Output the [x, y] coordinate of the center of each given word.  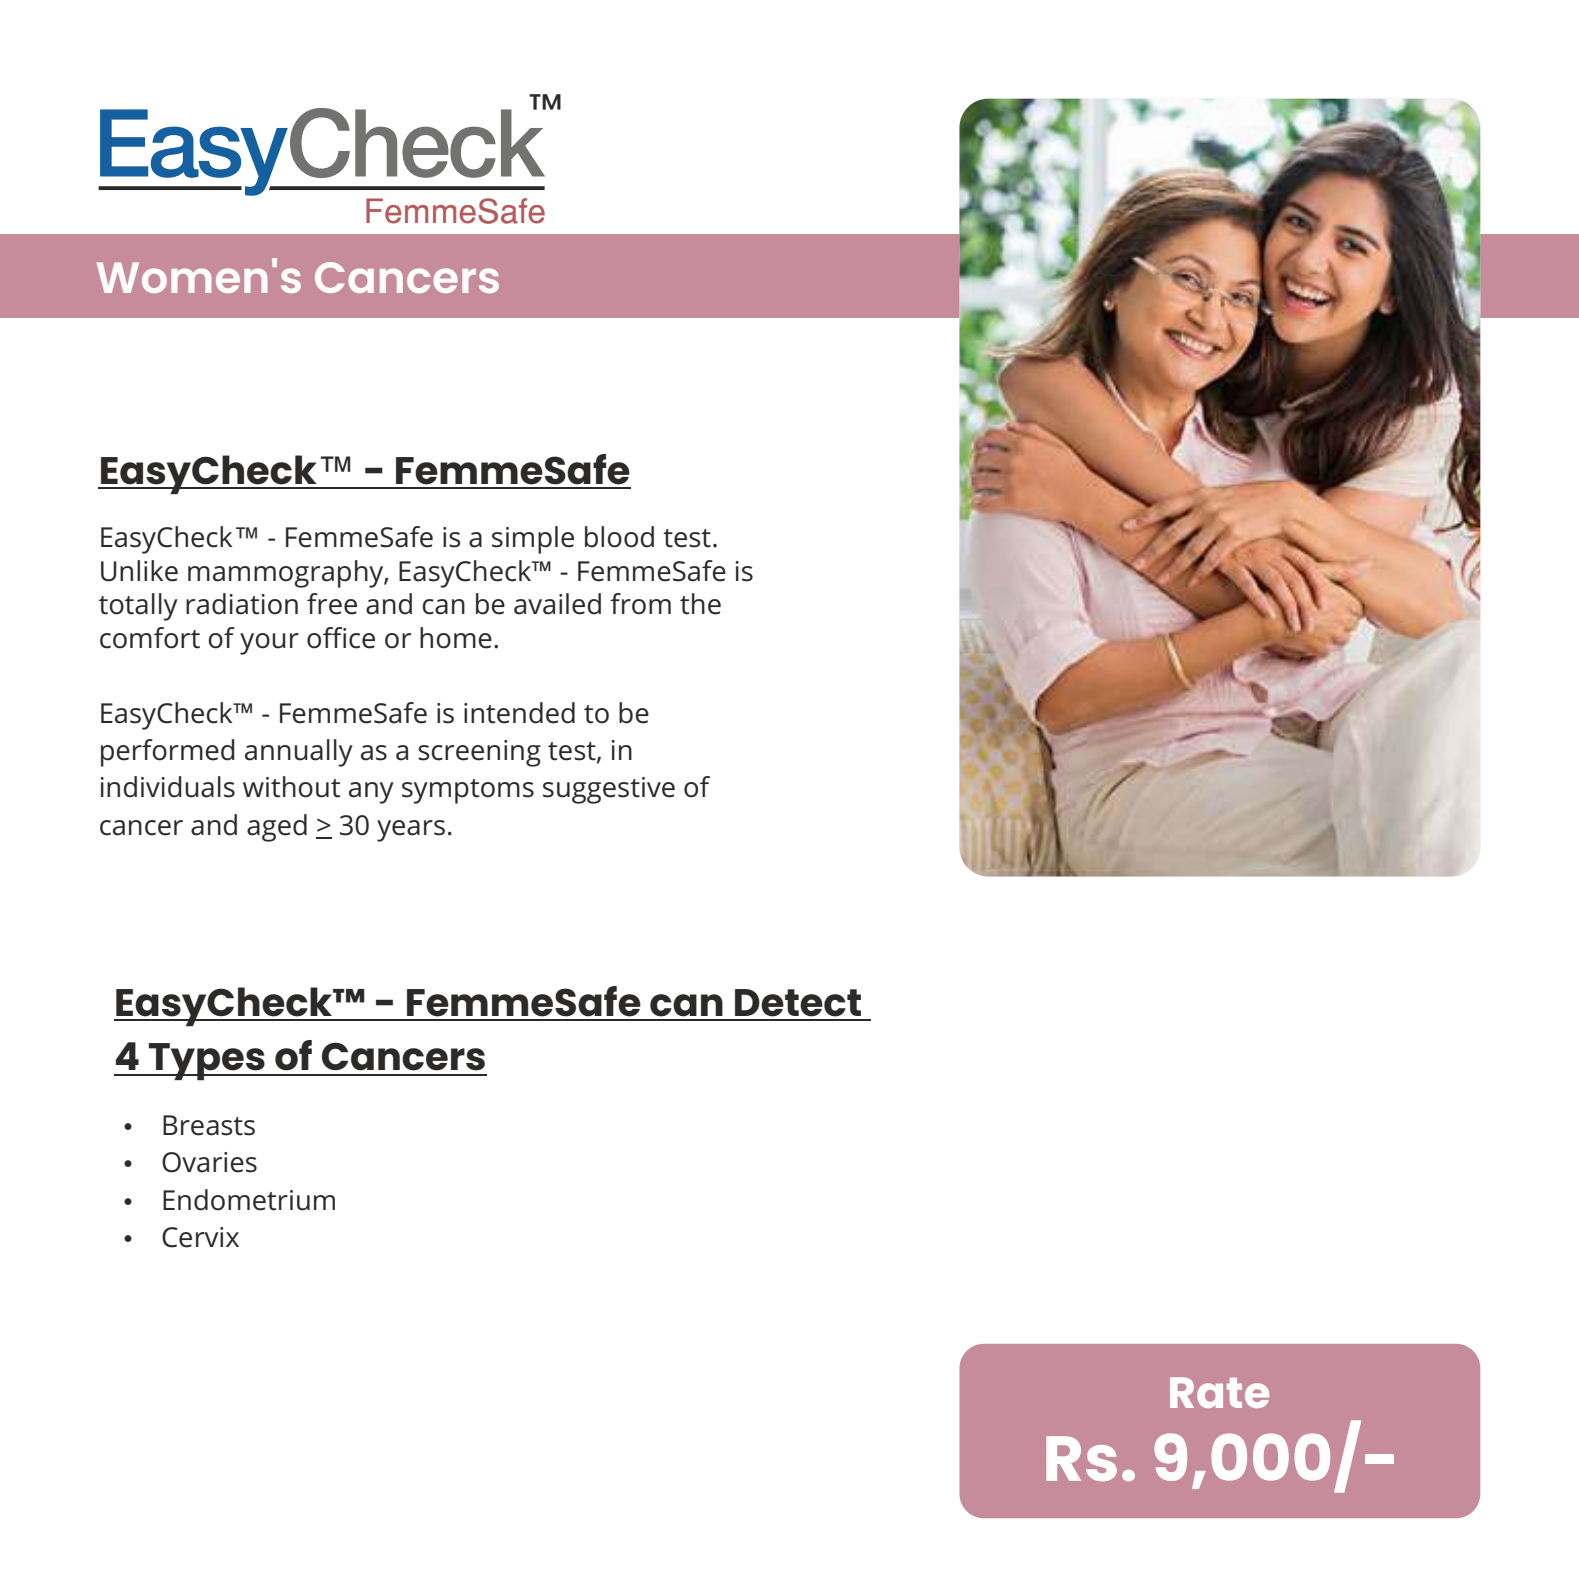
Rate [1219, 1392]
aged [277, 828]
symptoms [468, 791]
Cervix [200, 1237]
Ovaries [209, 1162]
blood [619, 537]
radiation [242, 604]
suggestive [609, 790]
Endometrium [249, 1200]
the [700, 604]
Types [207, 1062]
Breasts [209, 1125]
